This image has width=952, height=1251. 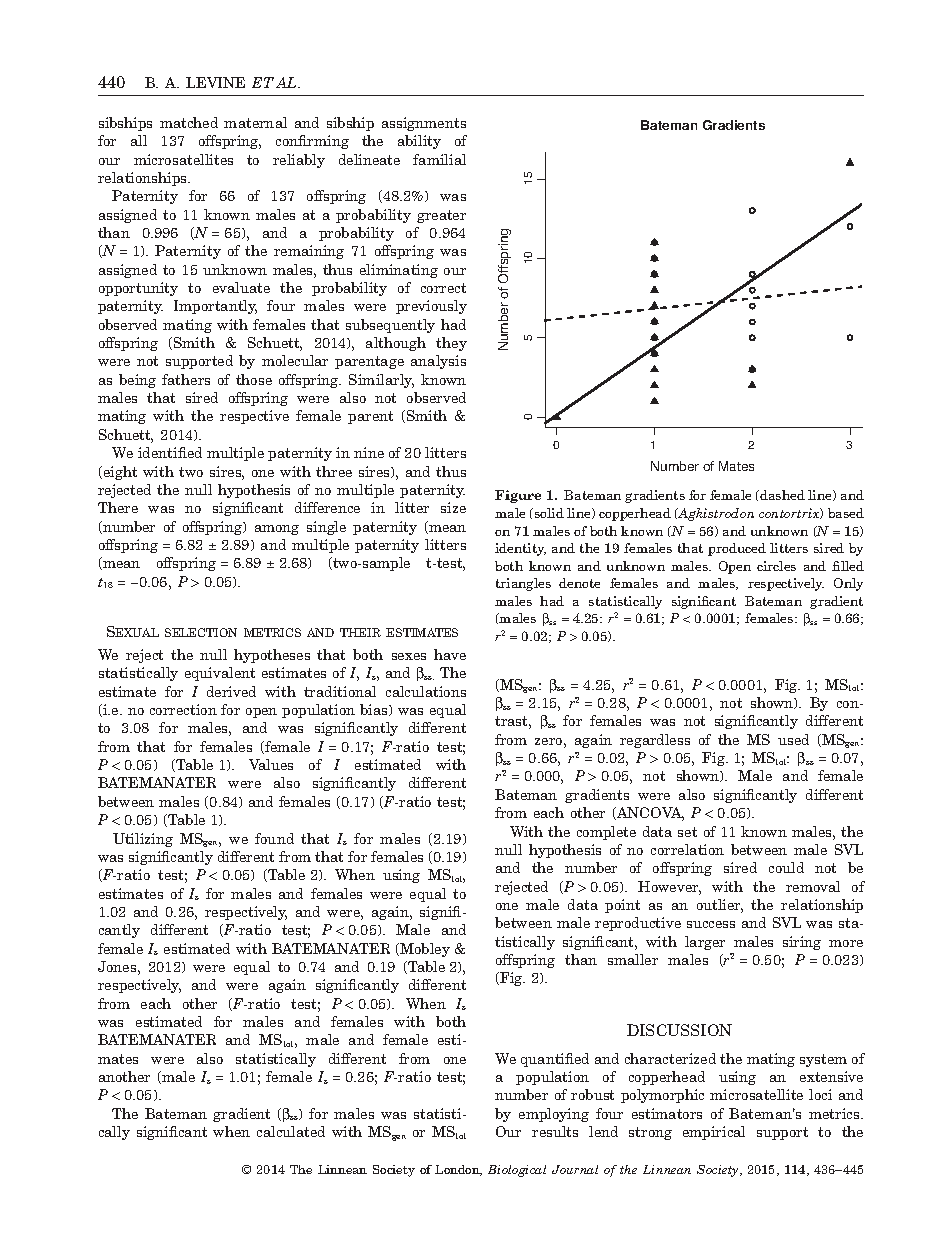 What do you see at coordinates (189, 122) in the image?
I see `matched` at bounding box center [189, 122].
